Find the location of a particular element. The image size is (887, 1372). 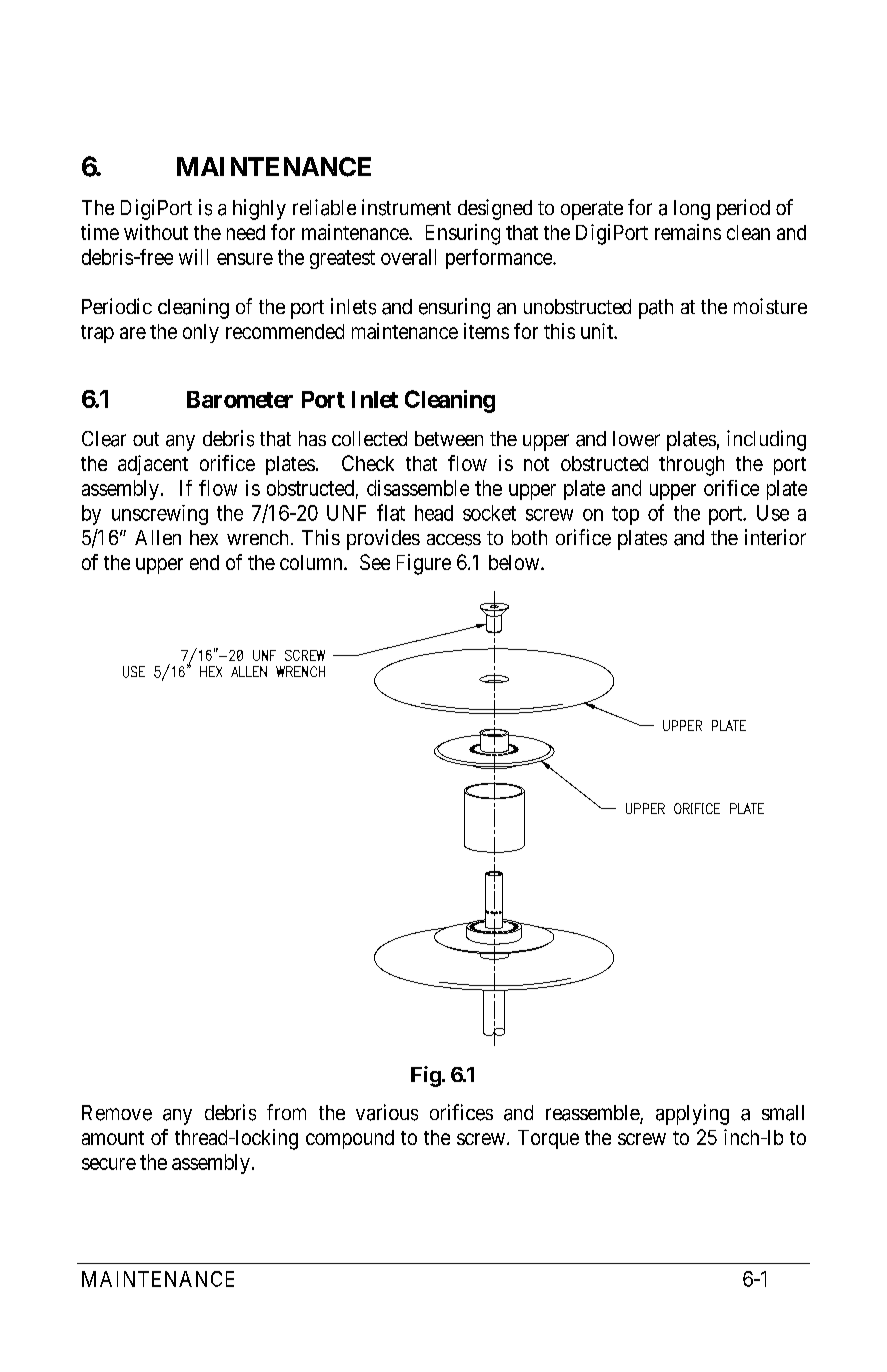

Allen is located at coordinates (158, 537).
